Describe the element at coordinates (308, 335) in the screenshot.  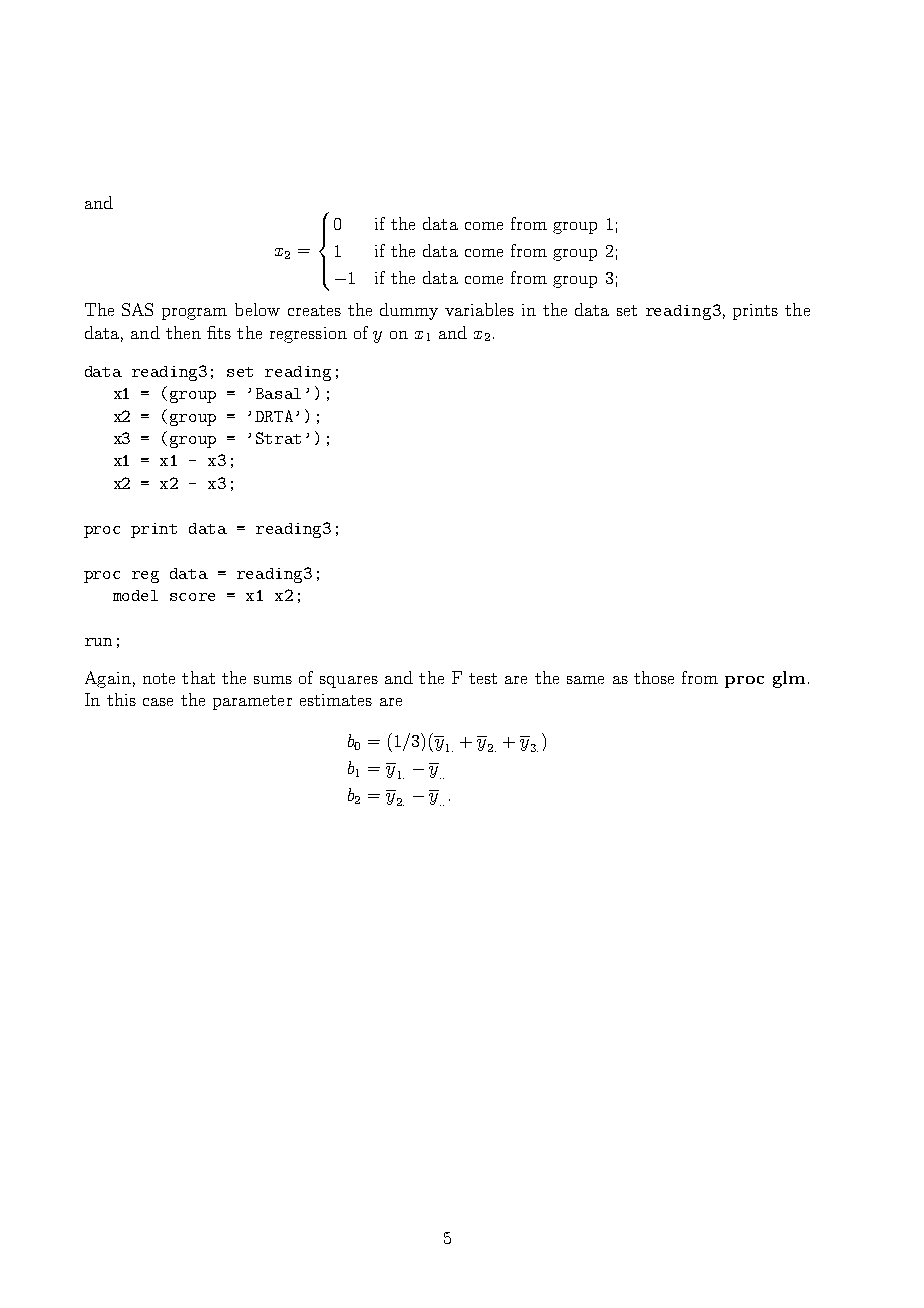
I see `regression` at that location.
